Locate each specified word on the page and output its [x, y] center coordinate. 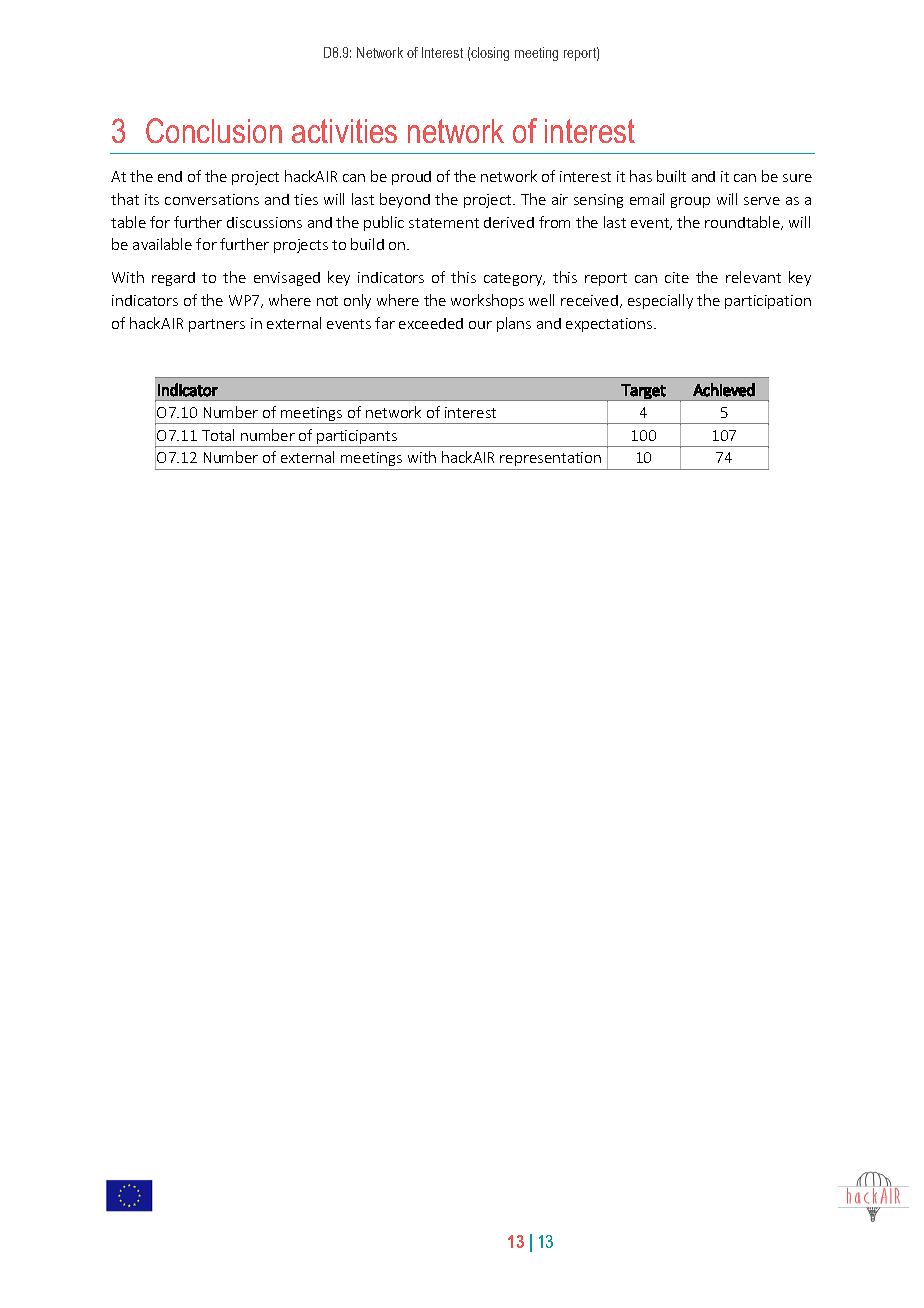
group [690, 202]
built [671, 176]
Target [644, 392]
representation [550, 459]
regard [173, 279]
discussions [264, 222]
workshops [487, 301]
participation [768, 302]
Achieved [724, 390]
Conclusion [214, 130]
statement [444, 223]
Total [218, 435]
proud [411, 178]
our [480, 325]
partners [217, 325]
